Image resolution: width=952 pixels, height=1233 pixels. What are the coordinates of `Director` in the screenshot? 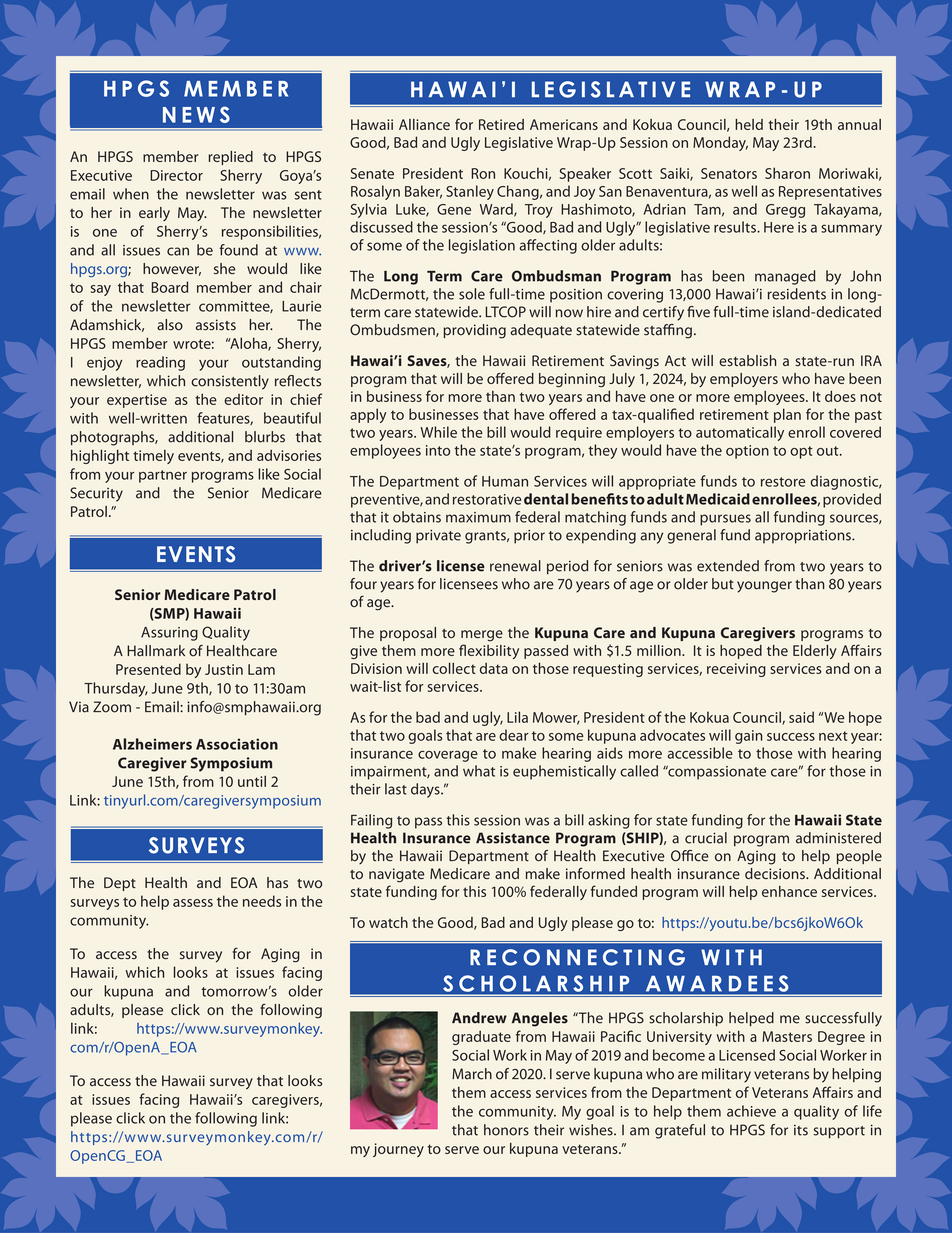 It's located at (176, 175).
